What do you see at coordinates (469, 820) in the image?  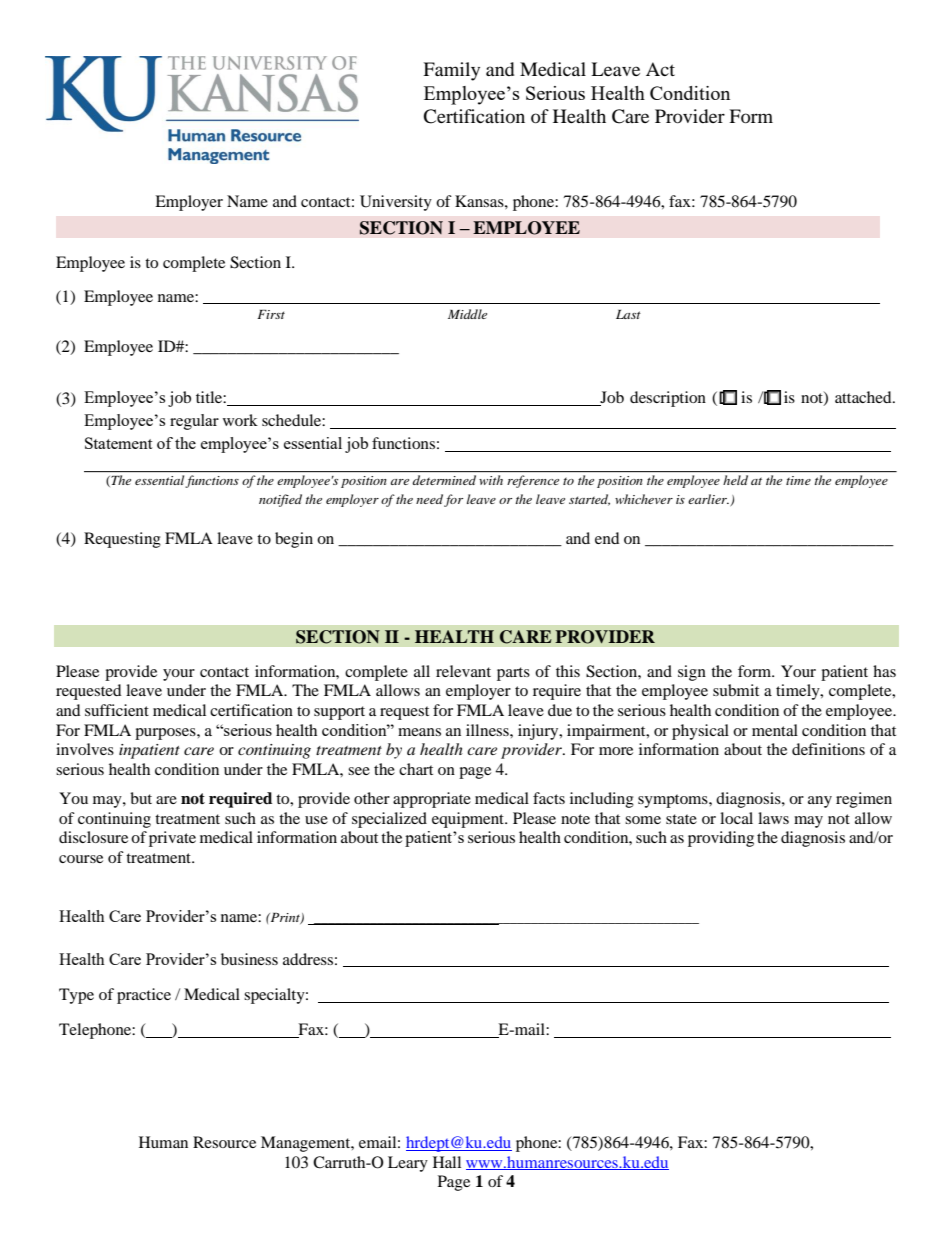 I see `equipment` at bounding box center [469, 820].
